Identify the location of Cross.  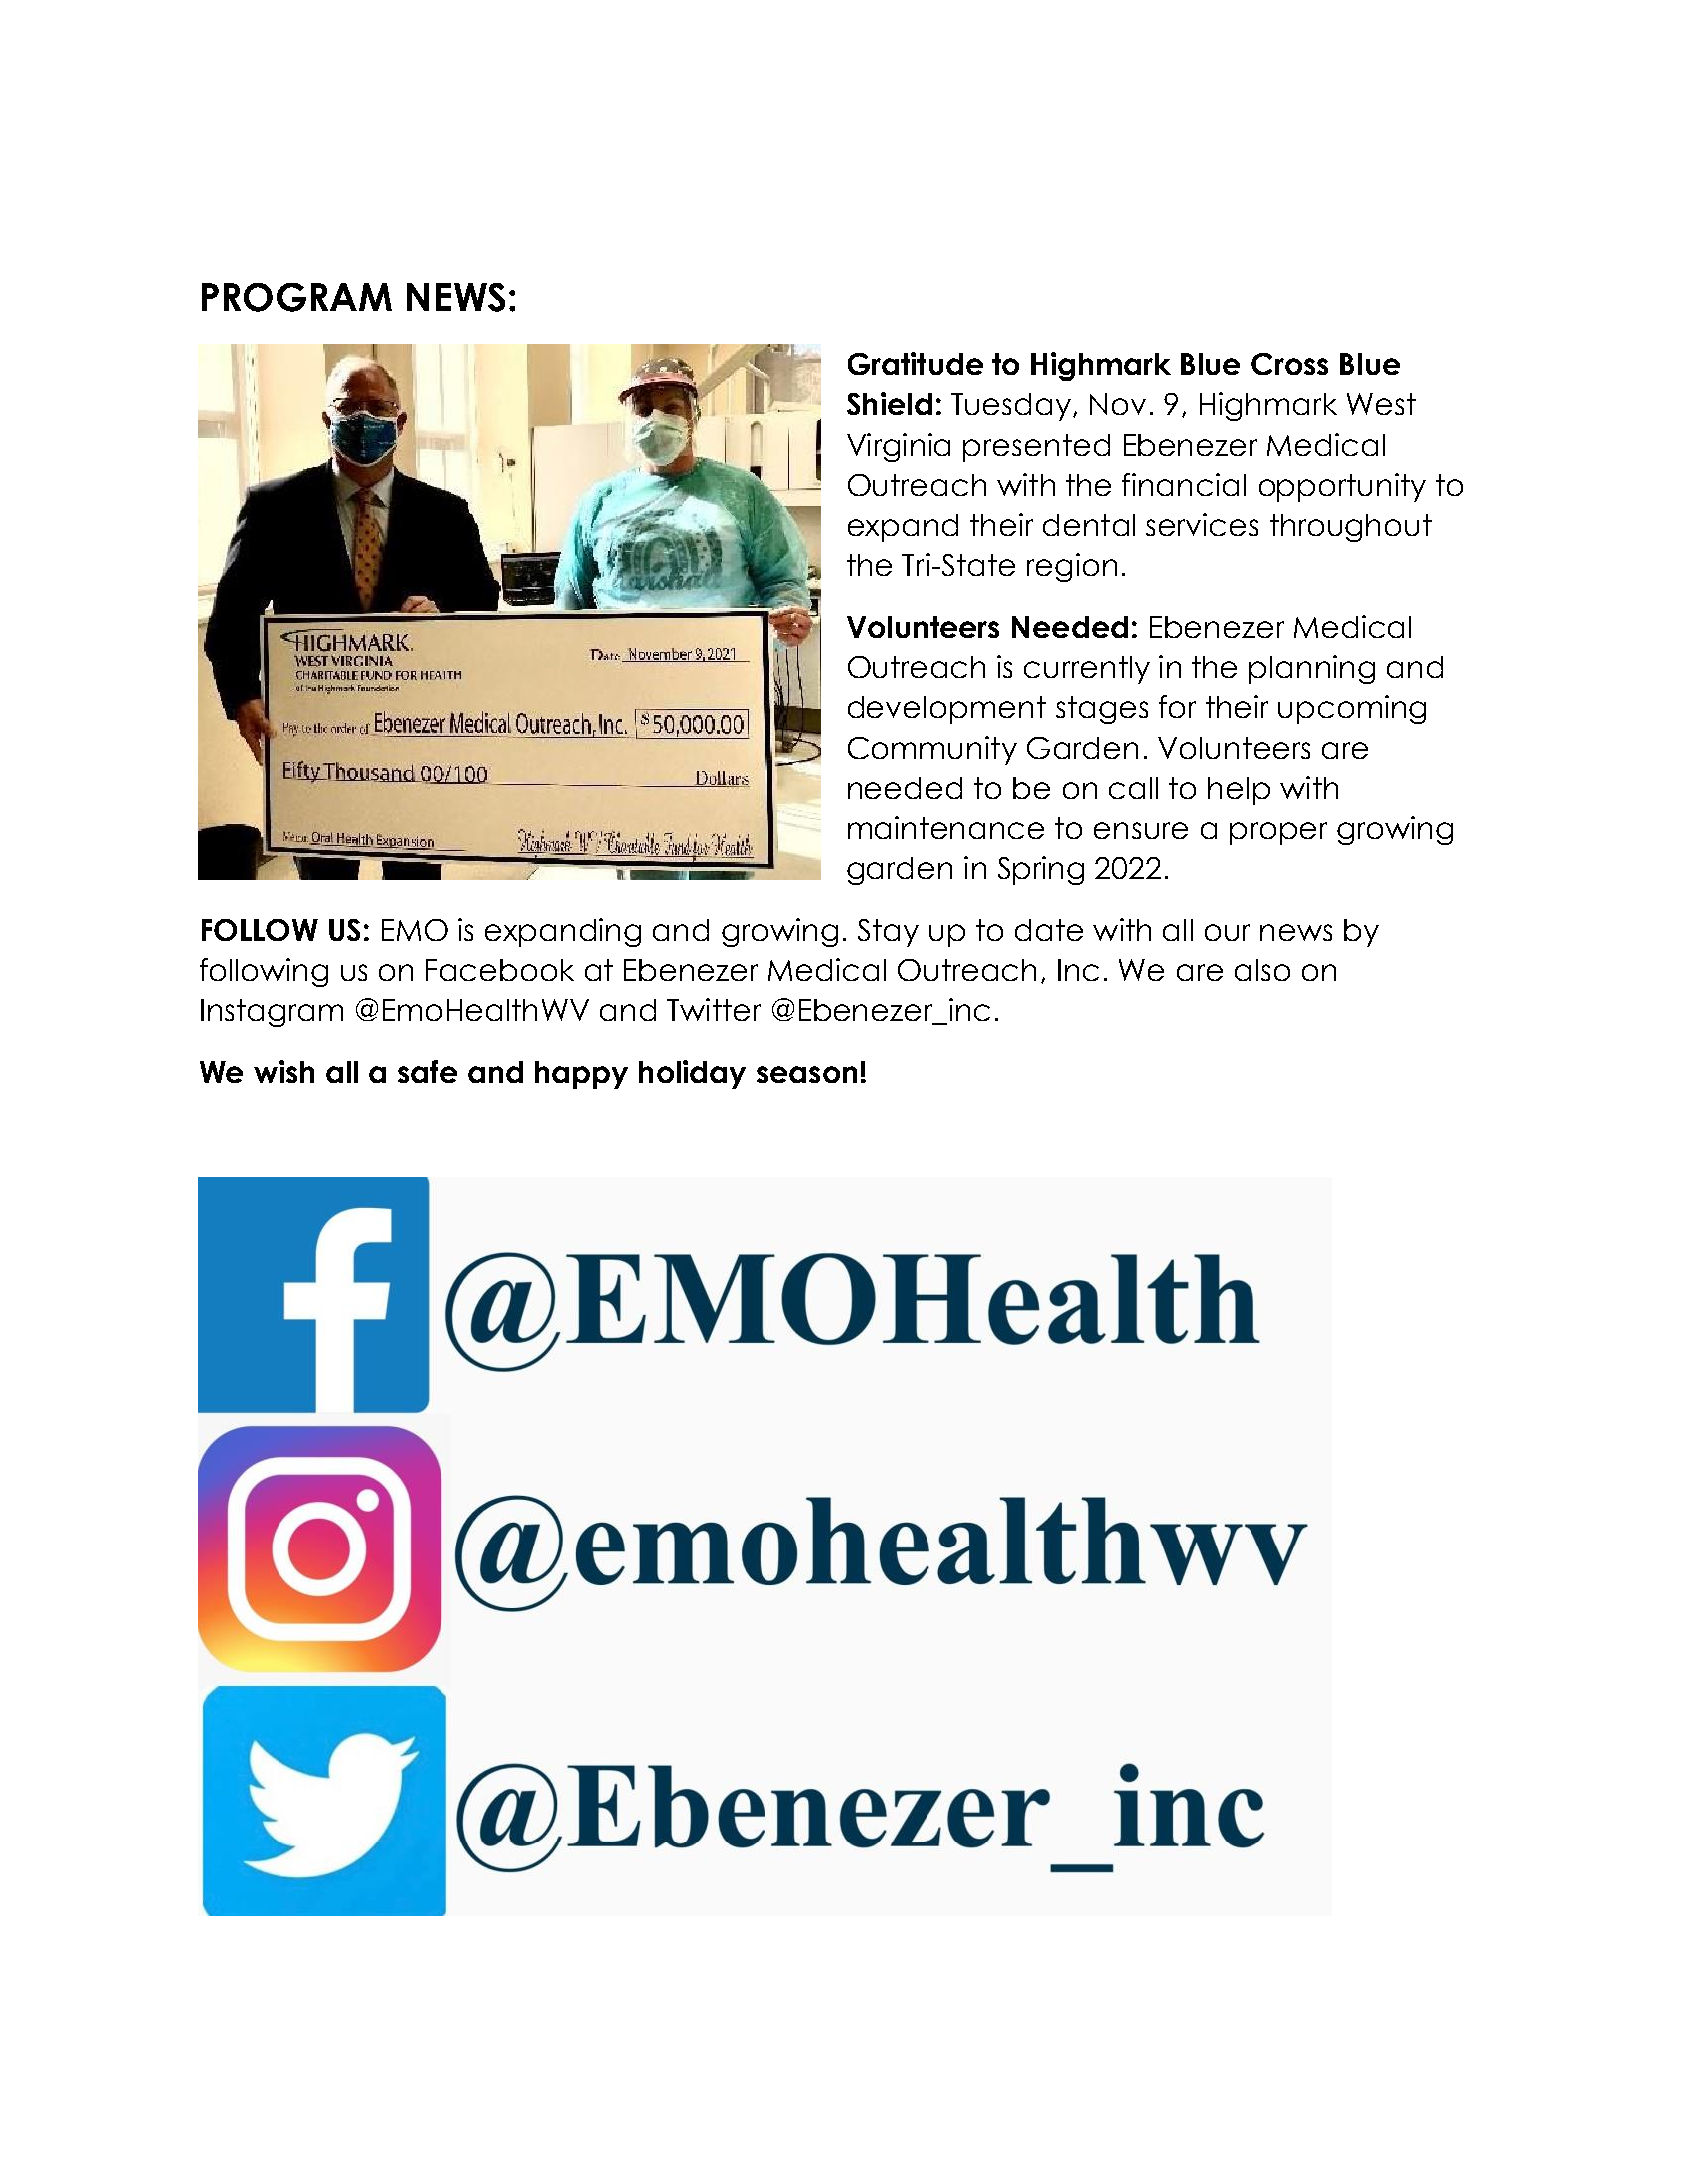
(1289, 364).
